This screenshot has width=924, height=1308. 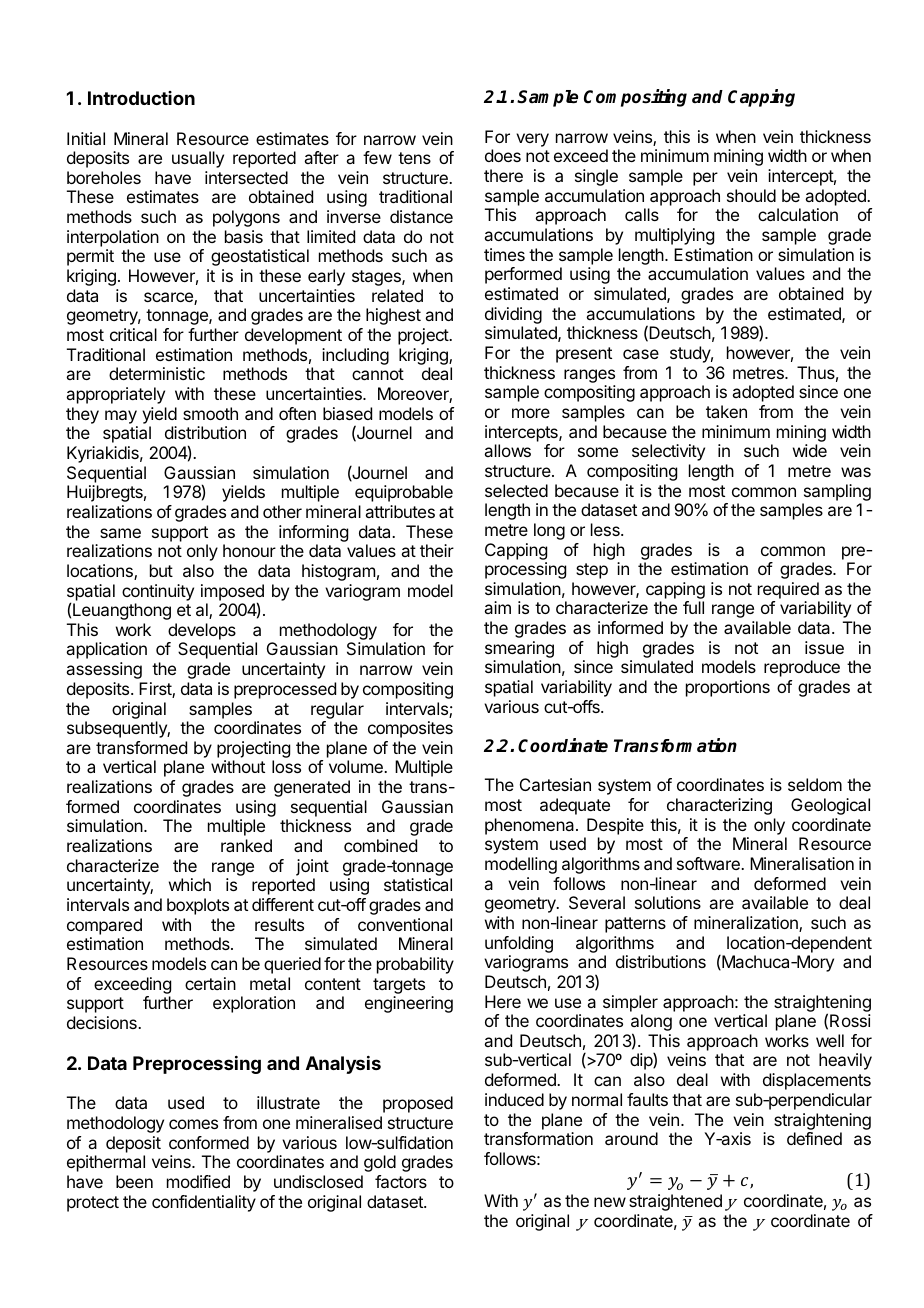 What do you see at coordinates (751, 195) in the screenshot?
I see `should` at bounding box center [751, 195].
